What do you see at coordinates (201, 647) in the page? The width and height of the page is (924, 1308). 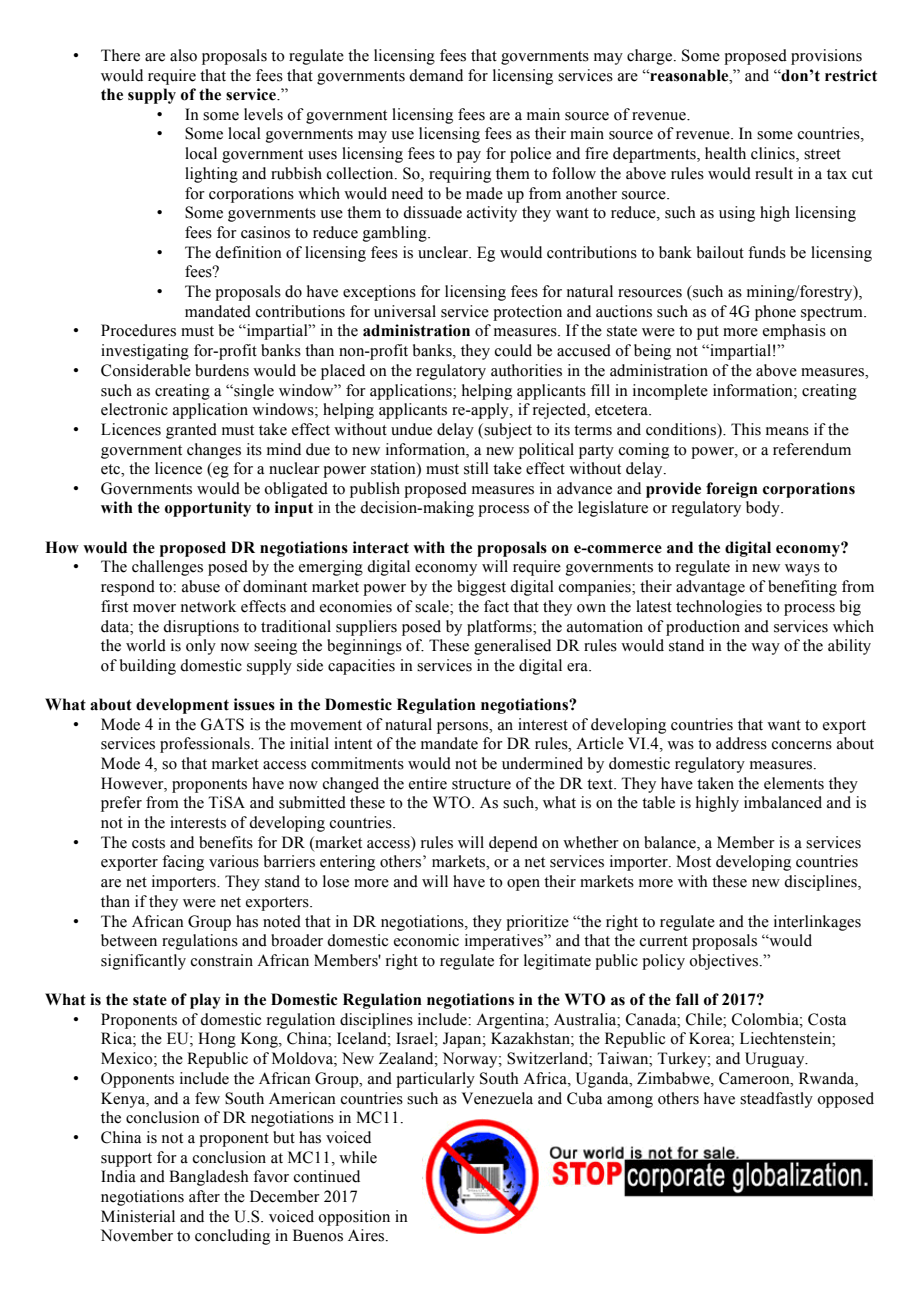 I see `only` at bounding box center [201, 647].
